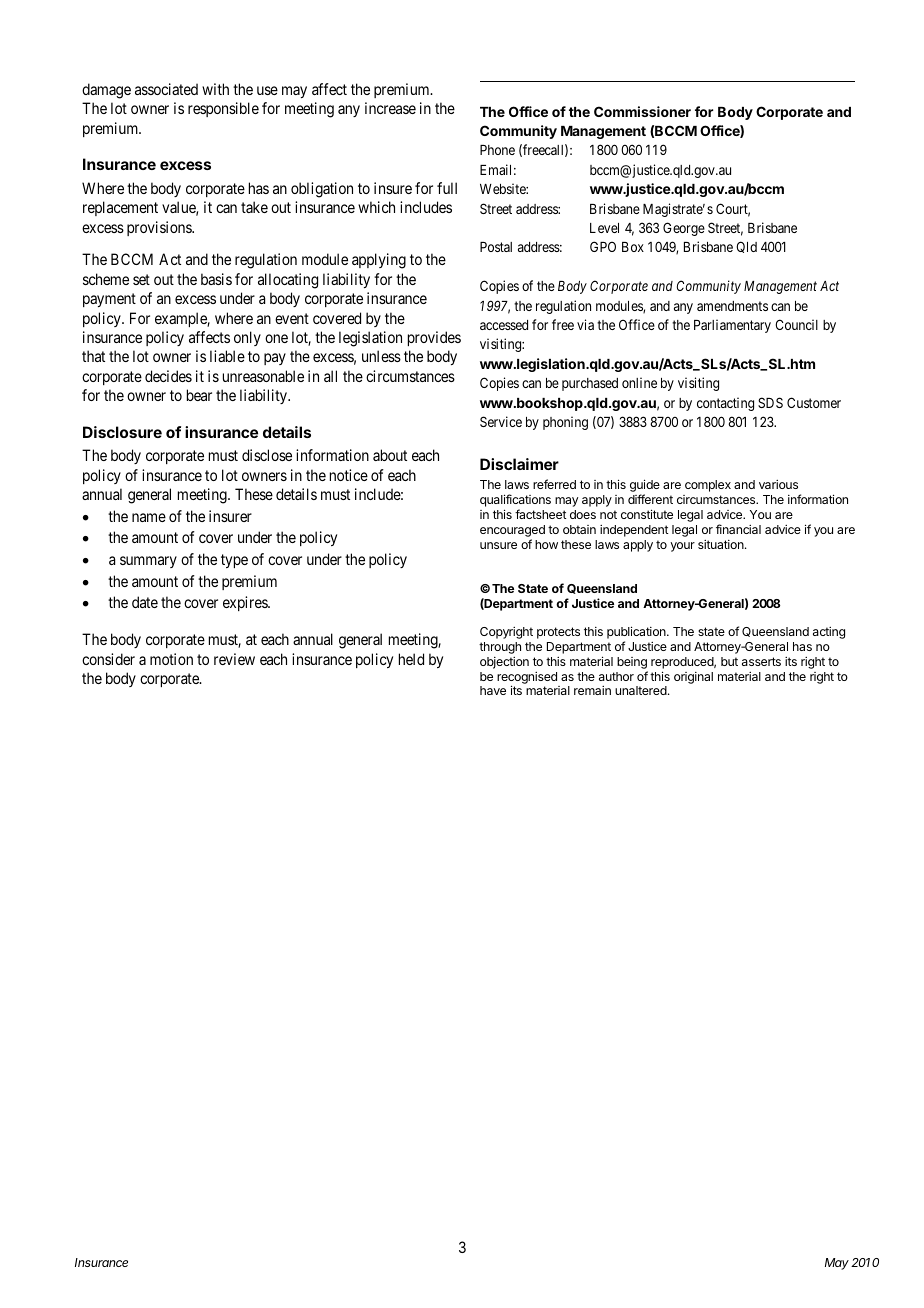  I want to click on associated, so click(166, 89).
